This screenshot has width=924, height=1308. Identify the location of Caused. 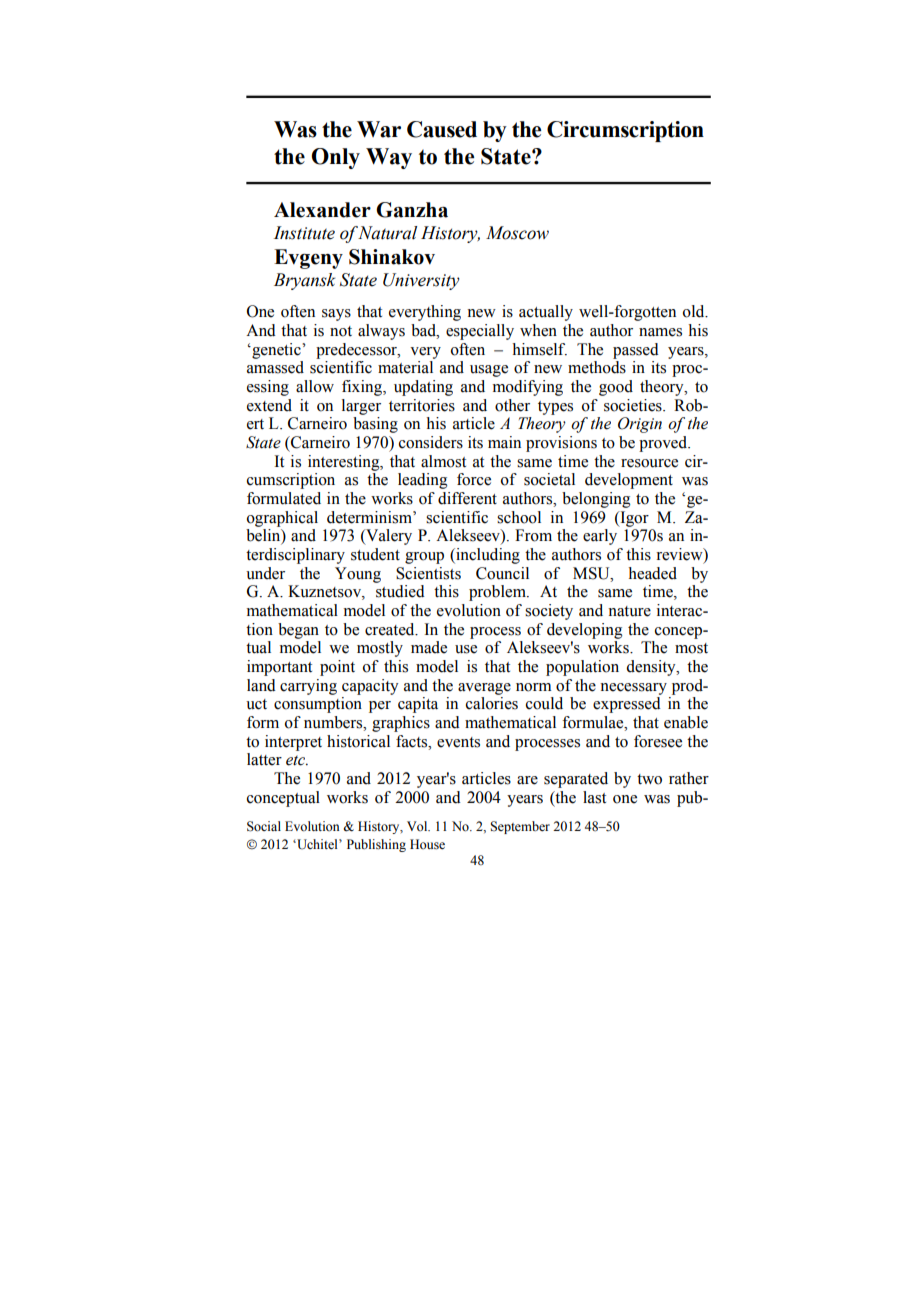
(442, 129).
